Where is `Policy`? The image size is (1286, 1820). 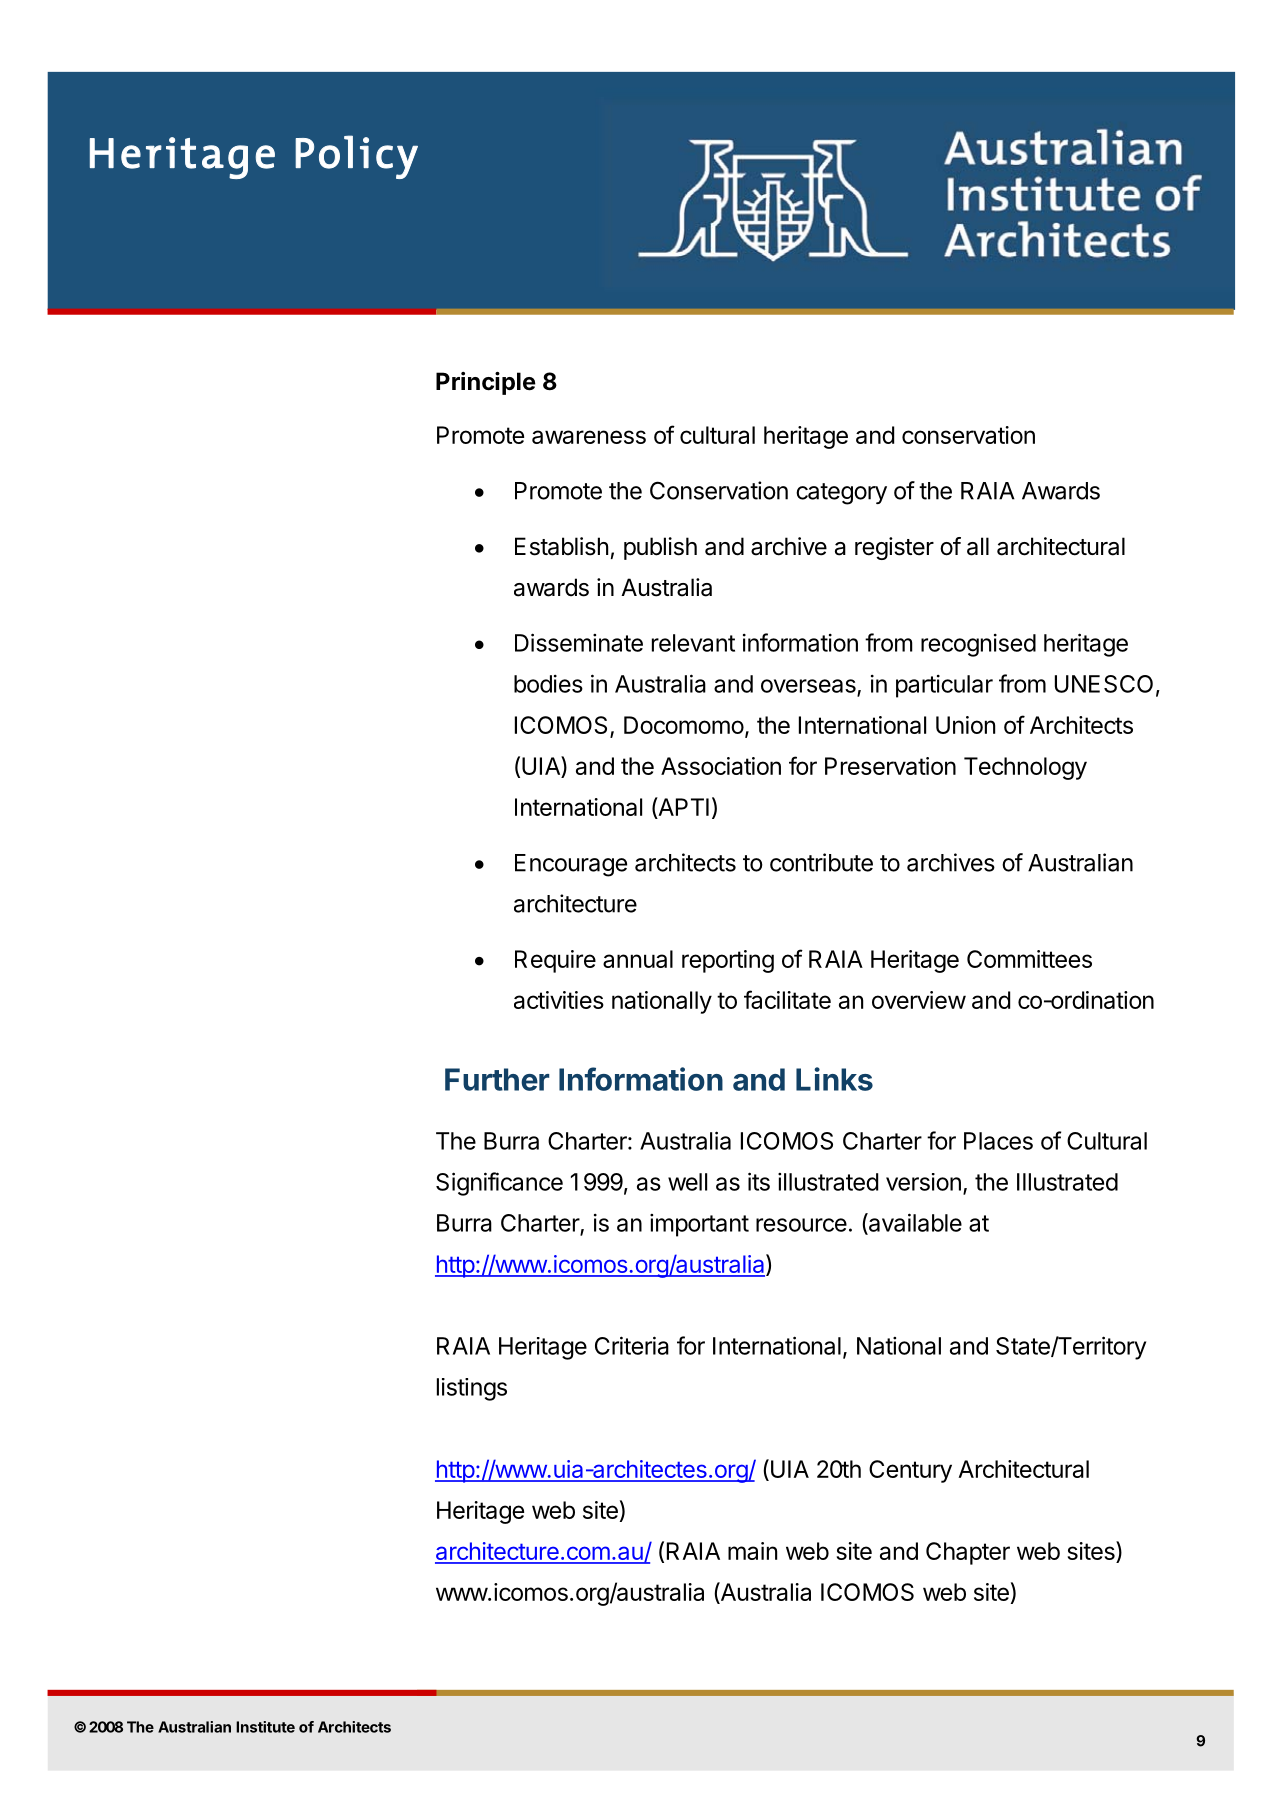
Policy is located at coordinates (356, 157).
